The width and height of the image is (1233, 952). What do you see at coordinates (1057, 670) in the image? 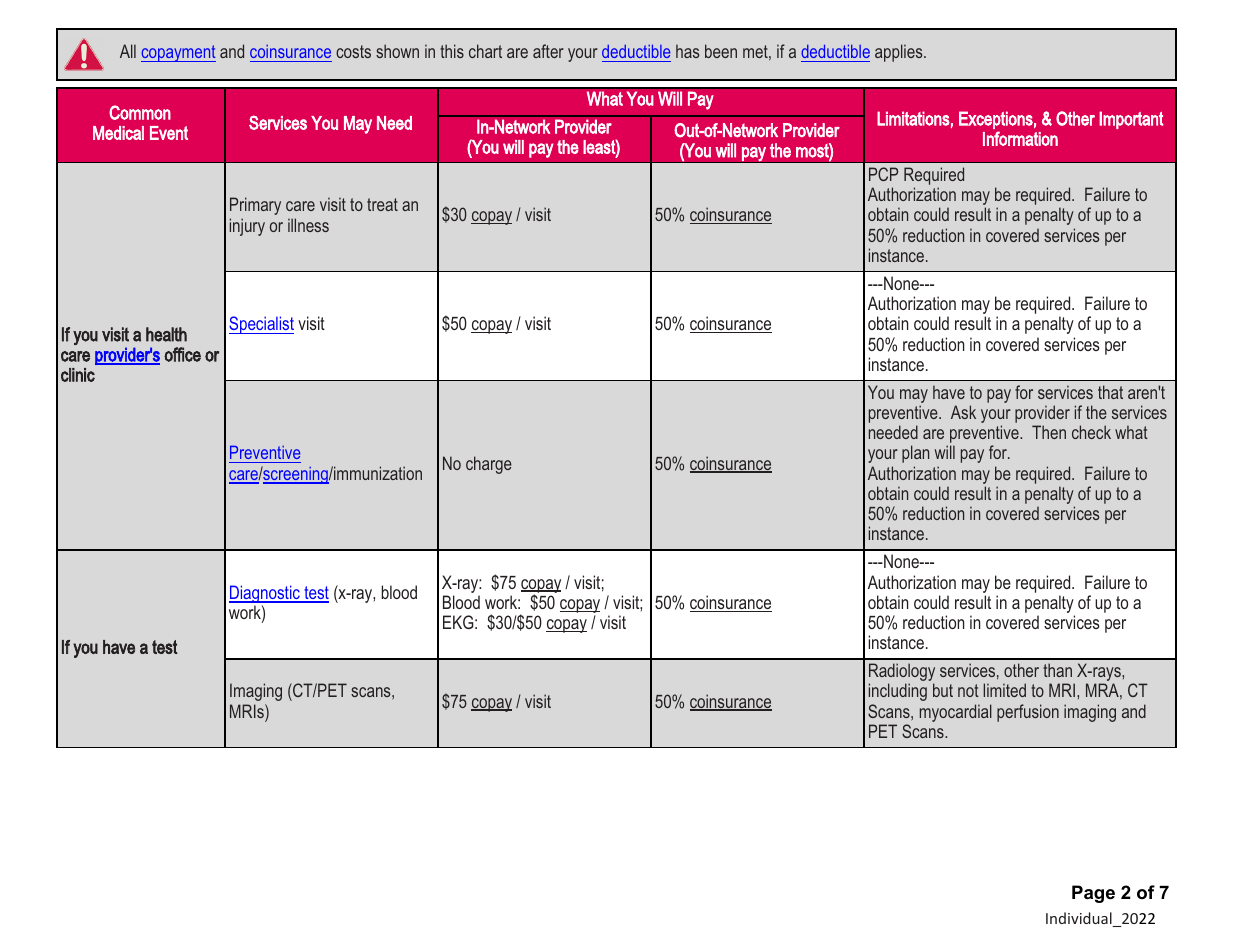
I see `than` at bounding box center [1057, 670].
